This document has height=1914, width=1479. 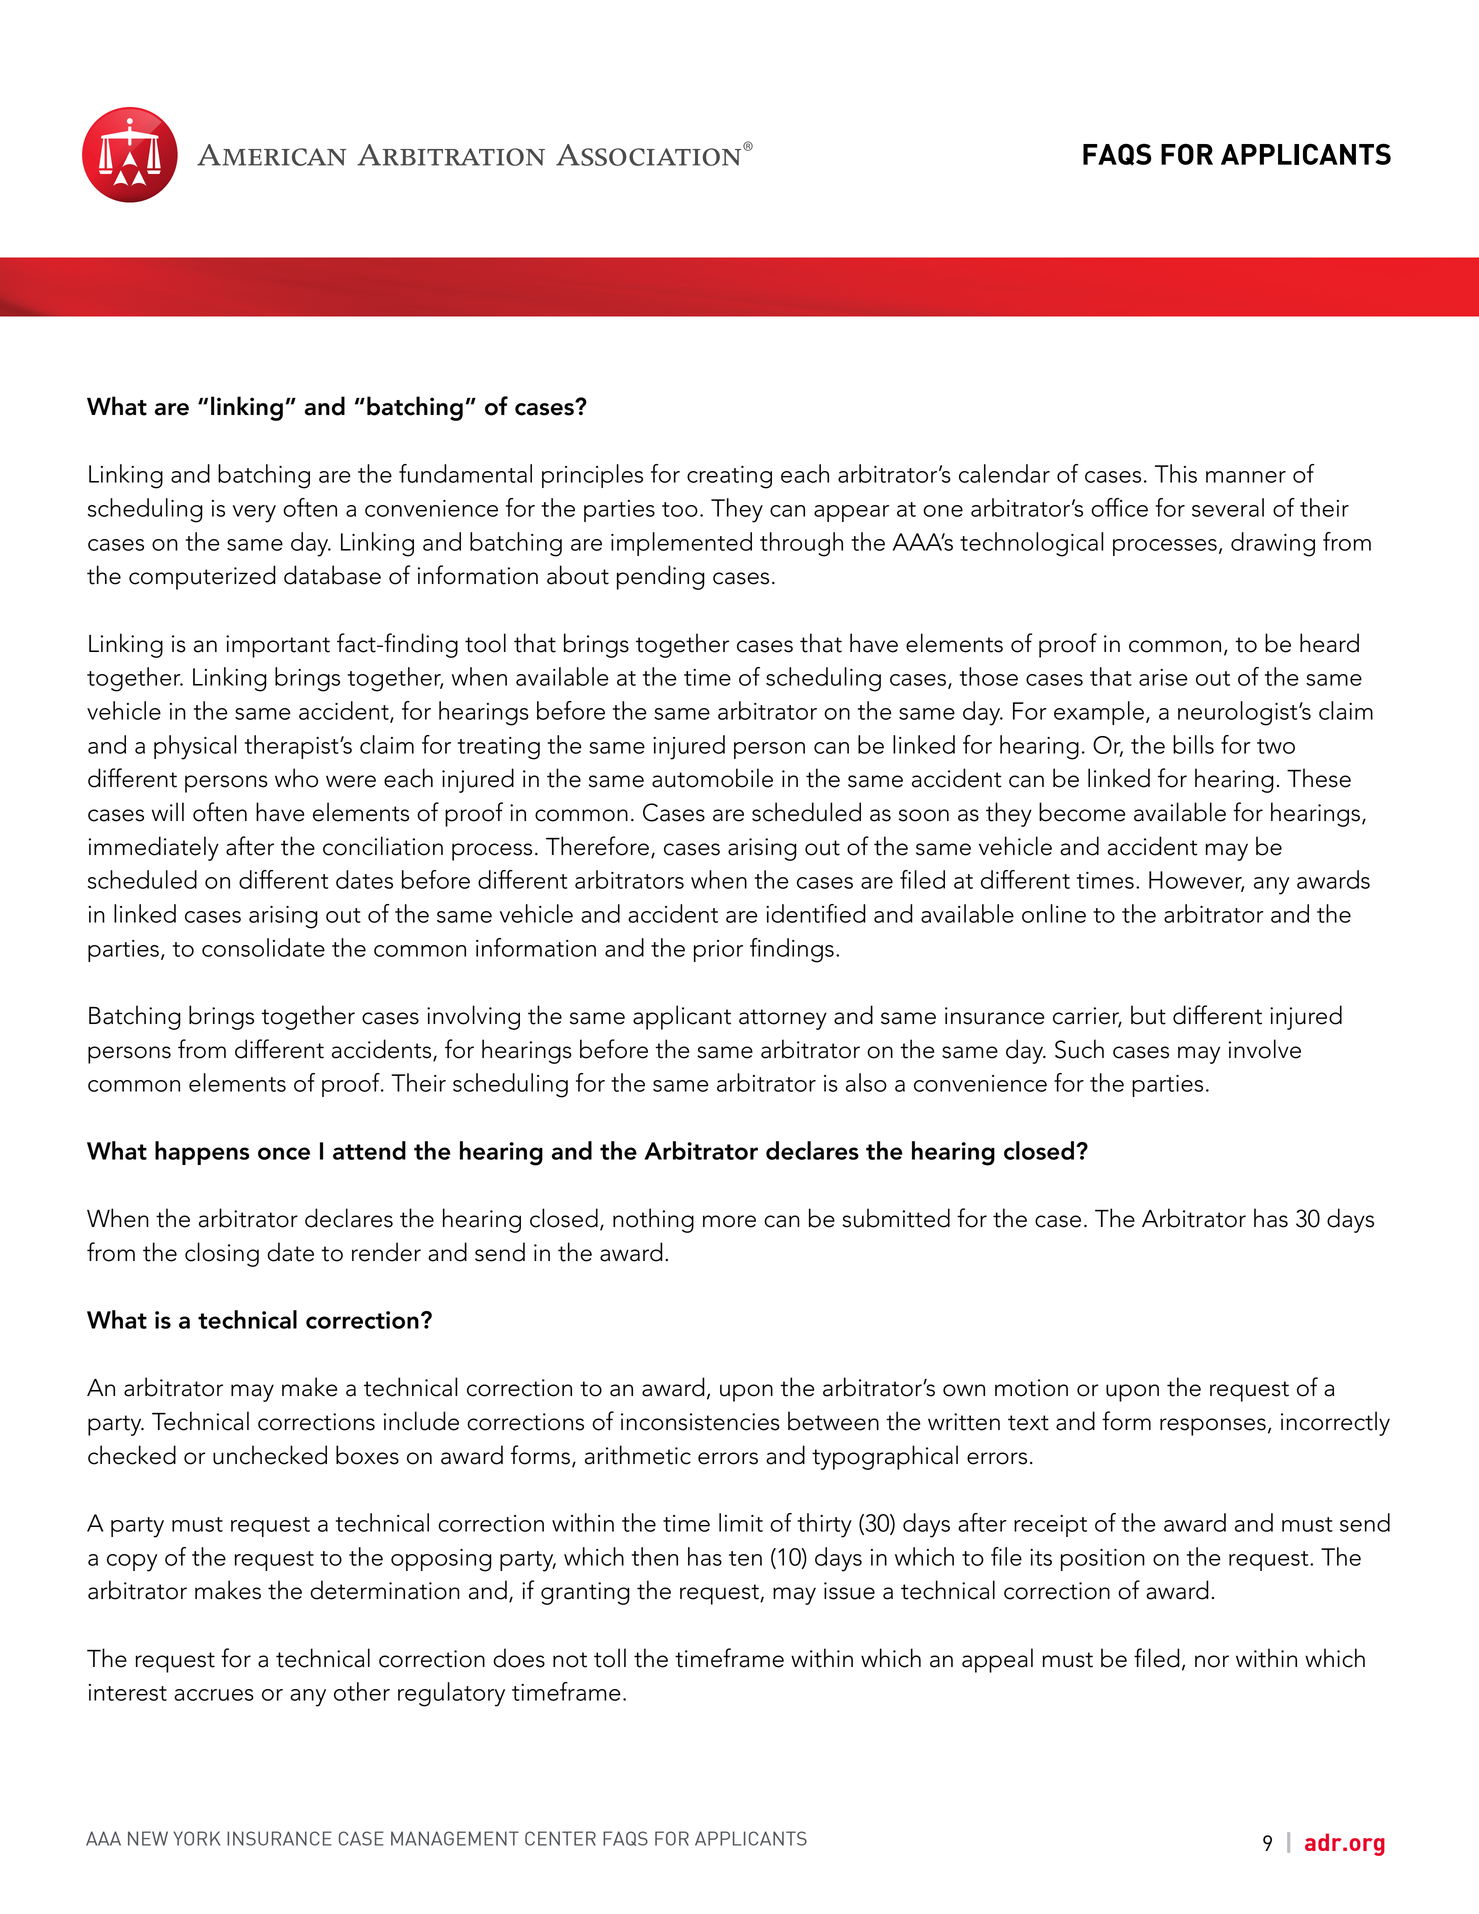 What do you see at coordinates (421, 1421) in the document?
I see `include` at bounding box center [421, 1421].
